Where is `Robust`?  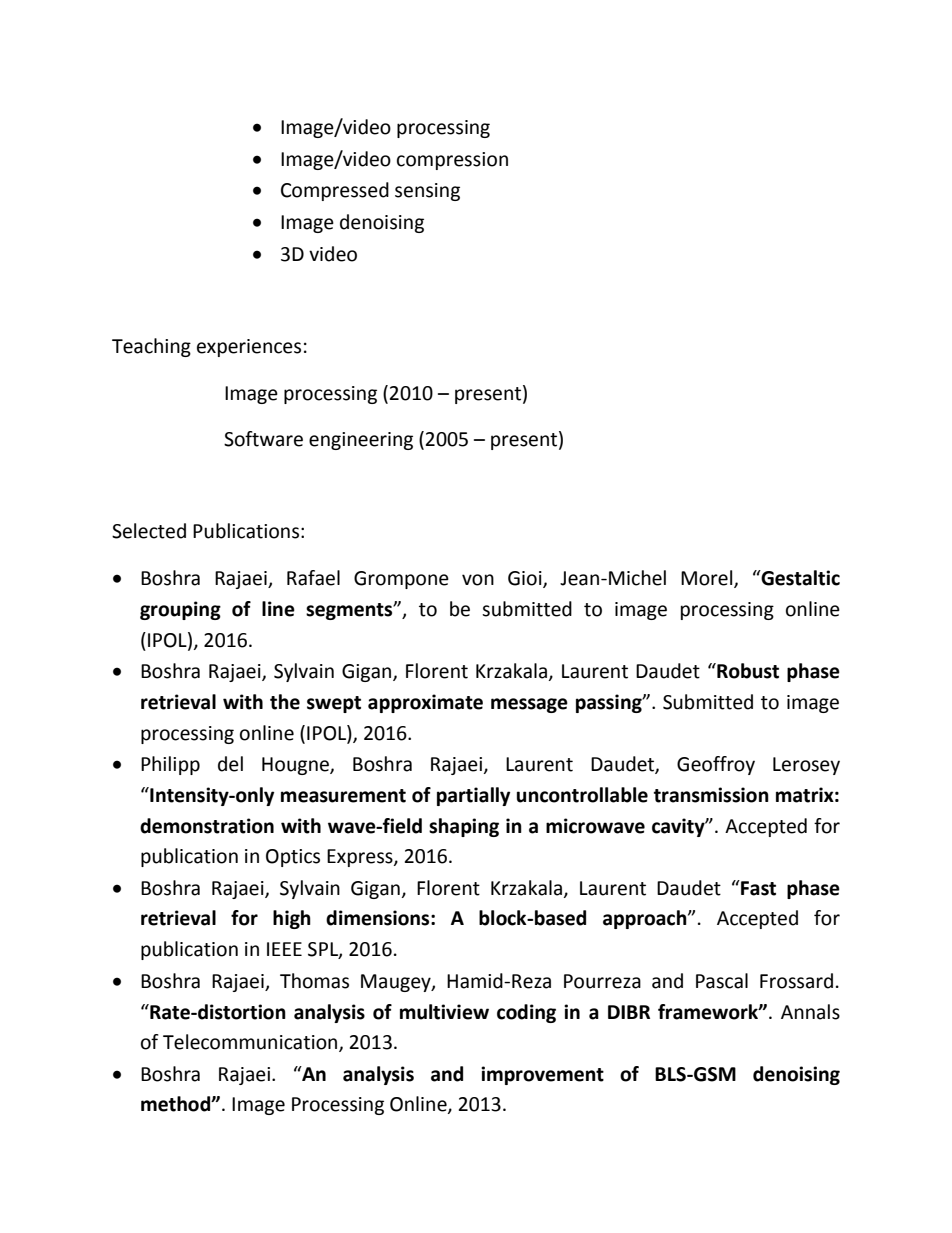
Robust is located at coordinates (747, 671).
